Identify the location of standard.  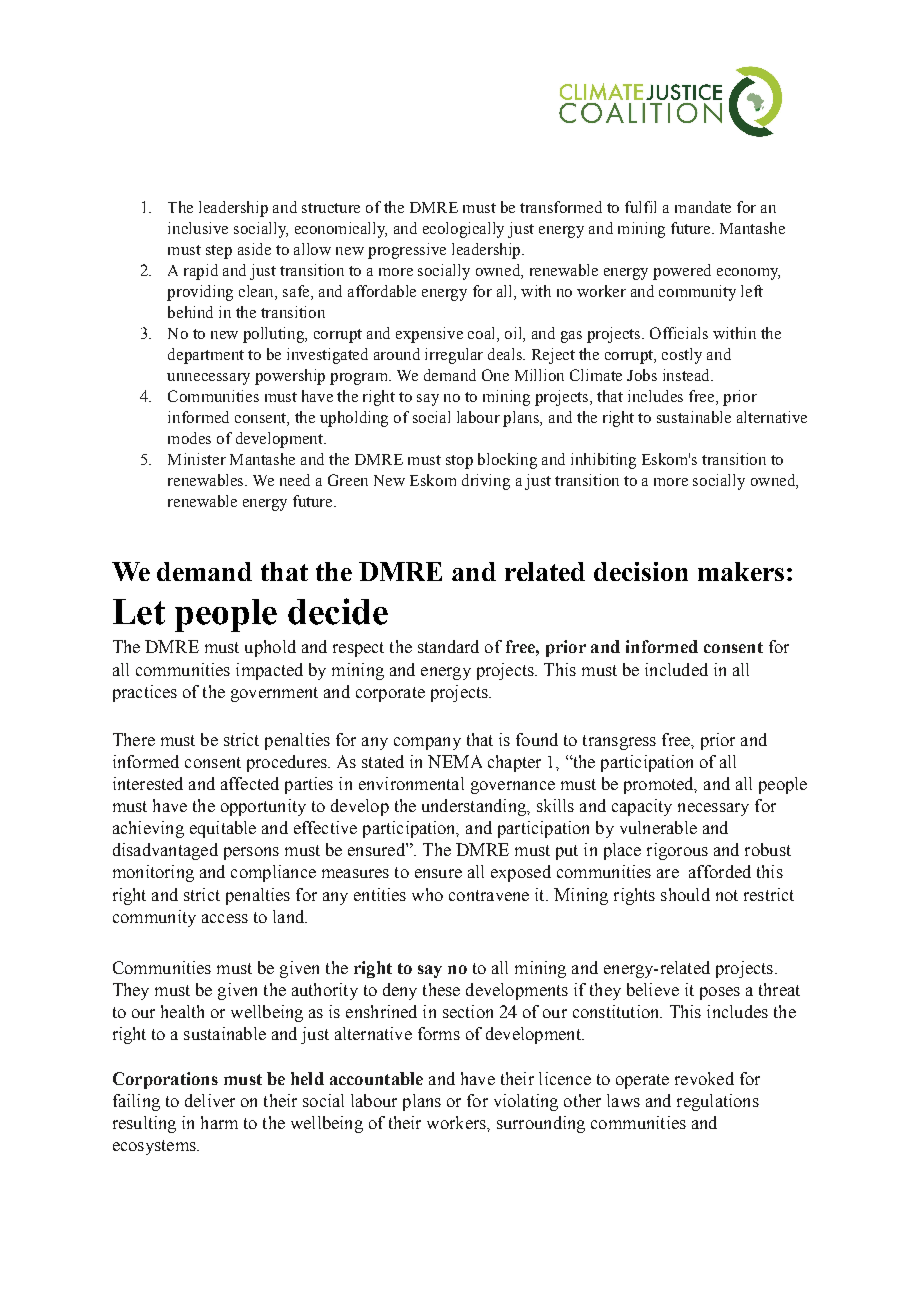
(448, 646).
